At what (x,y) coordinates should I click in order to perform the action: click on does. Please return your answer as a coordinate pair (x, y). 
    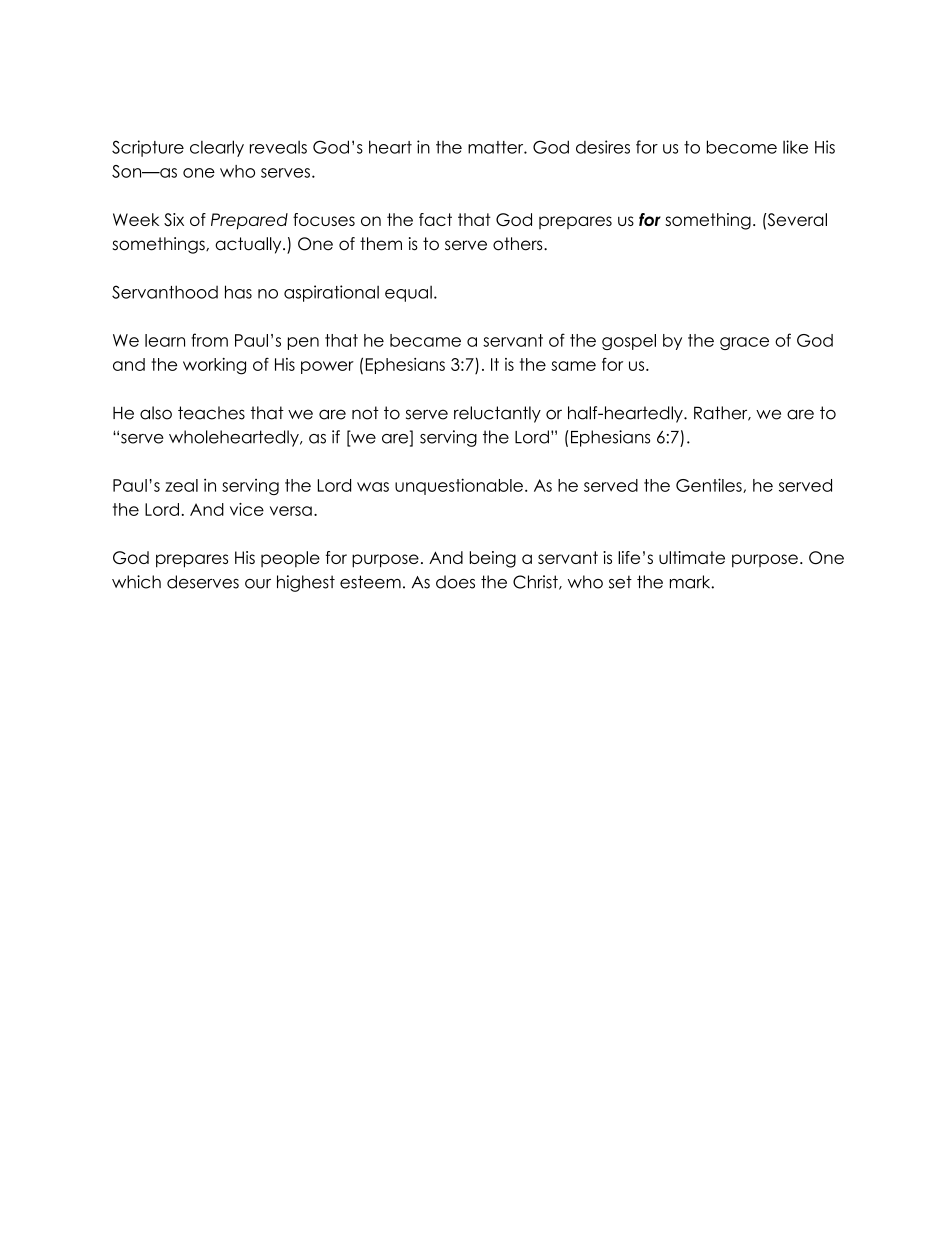
    Looking at the image, I should click on (455, 582).
